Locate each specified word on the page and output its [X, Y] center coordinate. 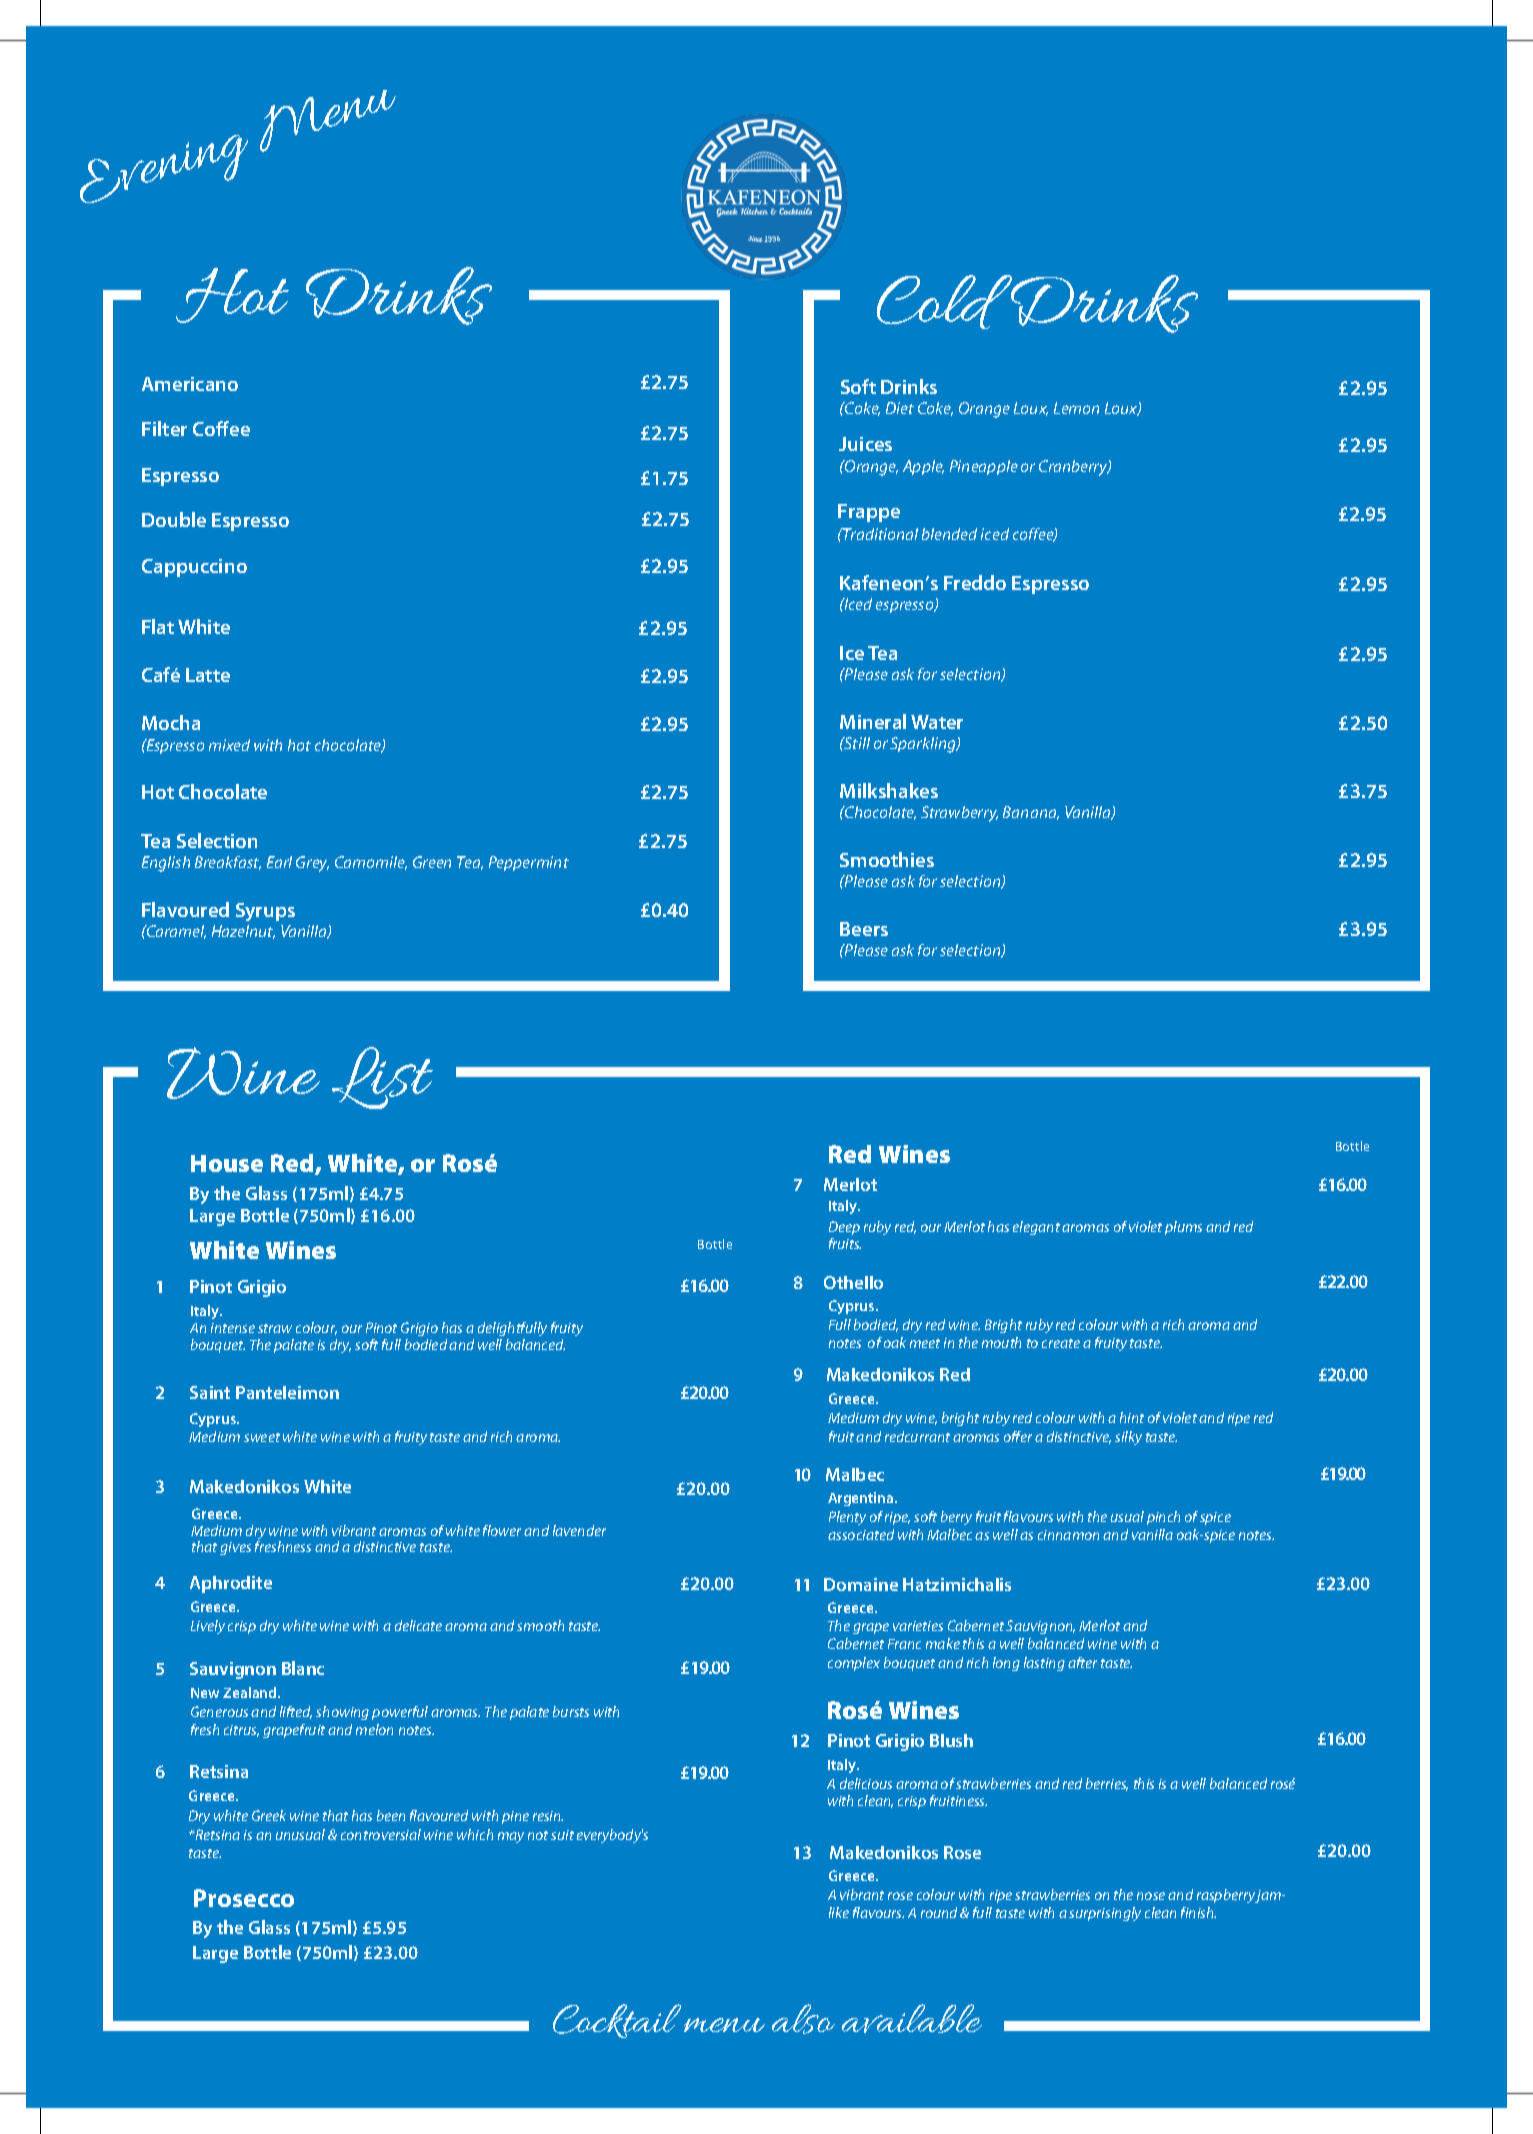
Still [856, 743]
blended [949, 534]
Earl [279, 862]
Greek [269, 1815]
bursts [571, 1711]
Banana [1031, 813]
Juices [865, 444]
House [227, 1163]
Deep [844, 1228]
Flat [158, 626]
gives [235, 1548]
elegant [1036, 1228]
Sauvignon [1040, 1627]
